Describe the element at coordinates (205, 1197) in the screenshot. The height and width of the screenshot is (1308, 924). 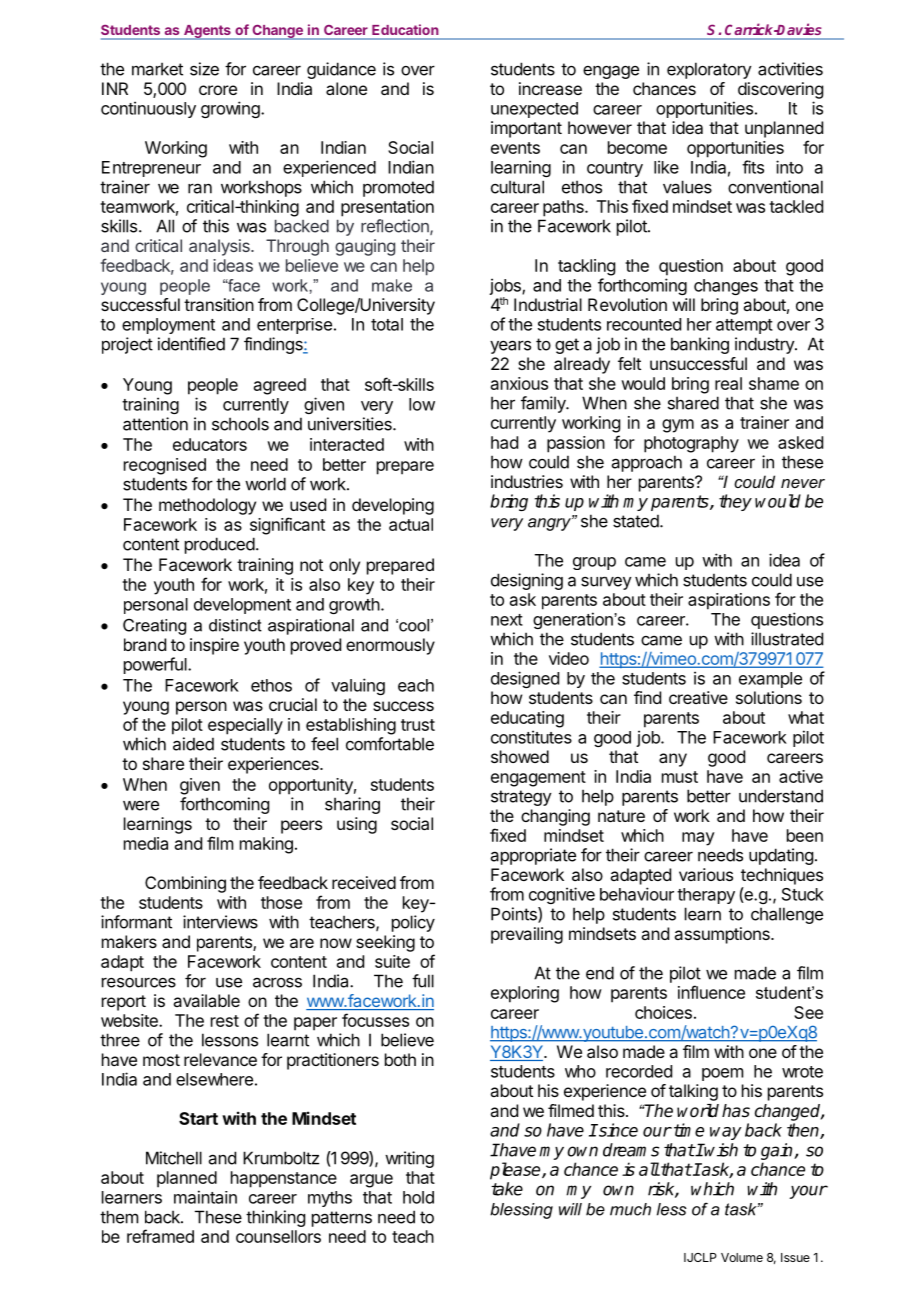
I see `maintain` at that location.
